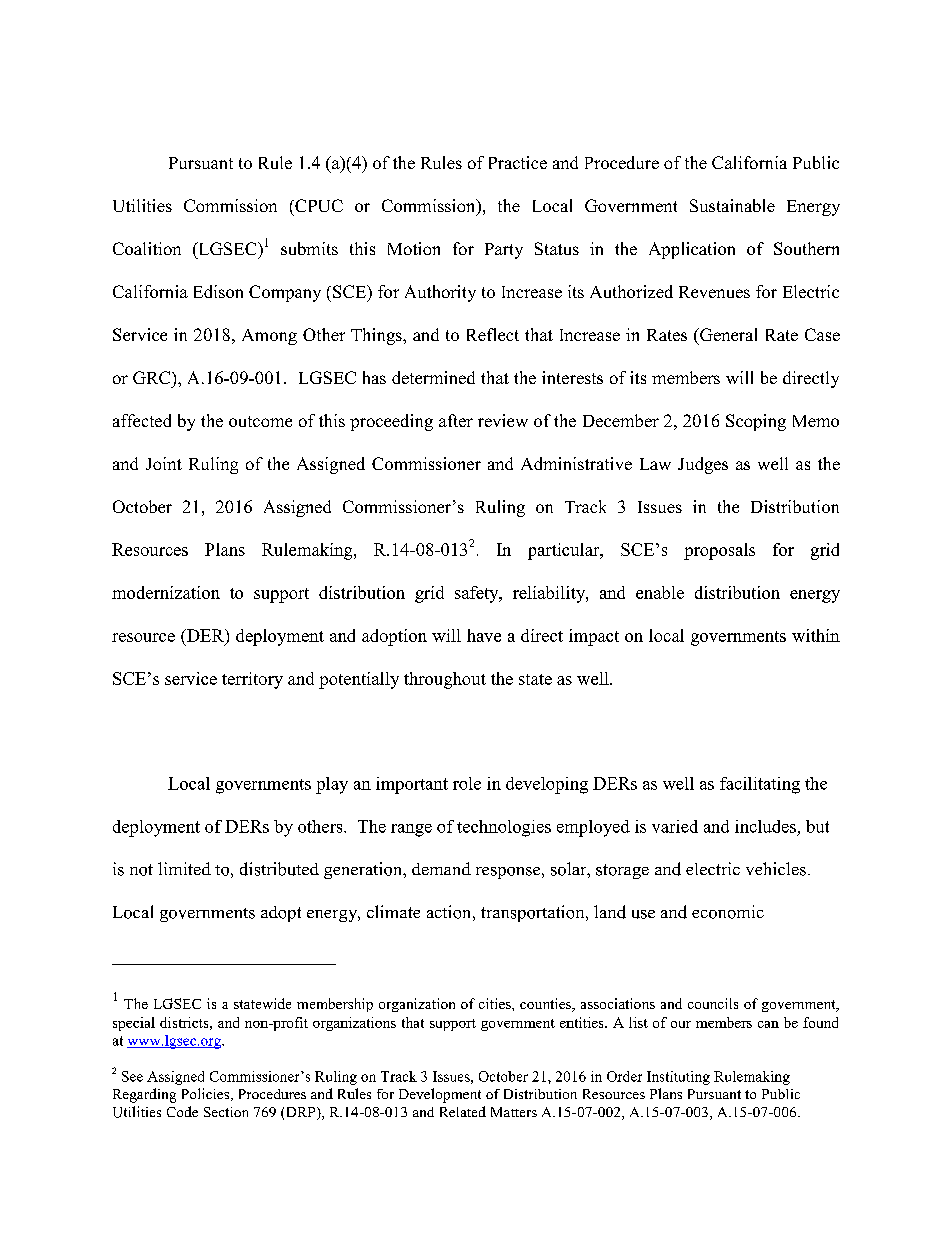  Describe the element at coordinates (456, 420) in the page. I see `after` at that location.
